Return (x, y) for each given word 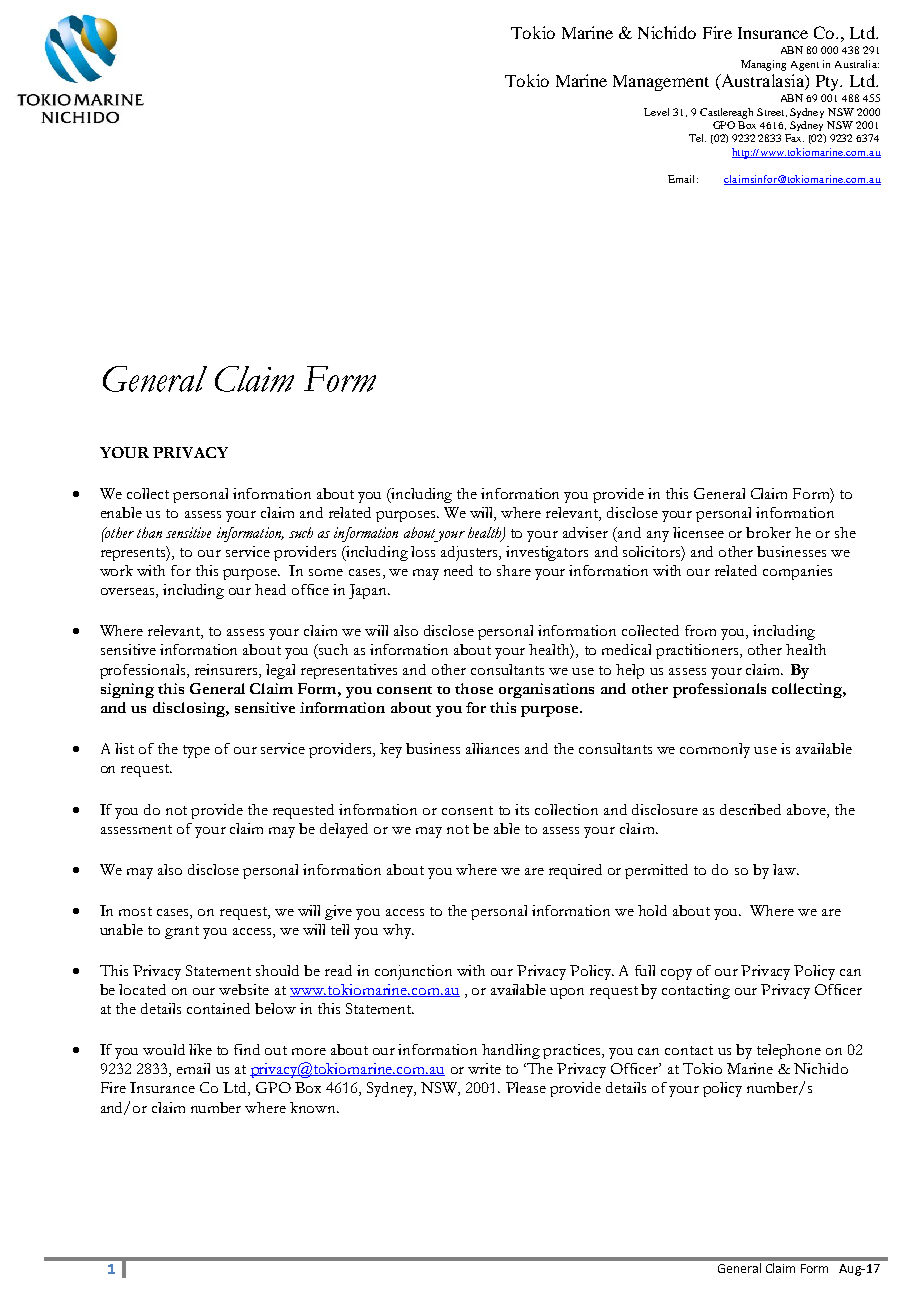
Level (656, 112)
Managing (763, 65)
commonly (715, 750)
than (149, 532)
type (196, 751)
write (484, 1068)
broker (768, 532)
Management (661, 83)
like (200, 1049)
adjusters (470, 553)
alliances (492, 748)
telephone (789, 1051)
